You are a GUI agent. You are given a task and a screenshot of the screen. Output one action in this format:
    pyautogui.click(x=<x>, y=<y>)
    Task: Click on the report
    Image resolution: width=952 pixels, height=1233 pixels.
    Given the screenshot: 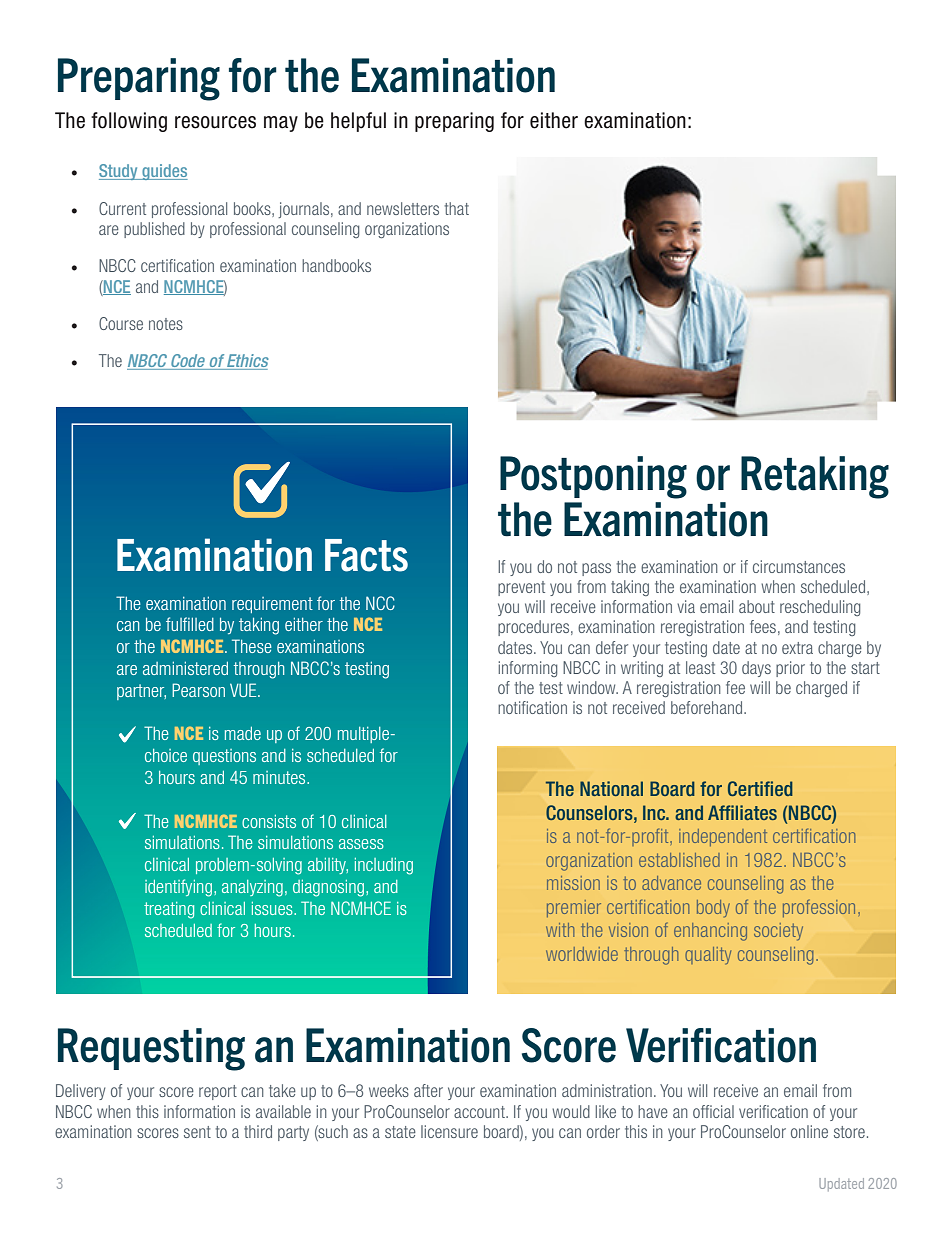 What is the action you would take?
    pyautogui.click(x=218, y=1092)
